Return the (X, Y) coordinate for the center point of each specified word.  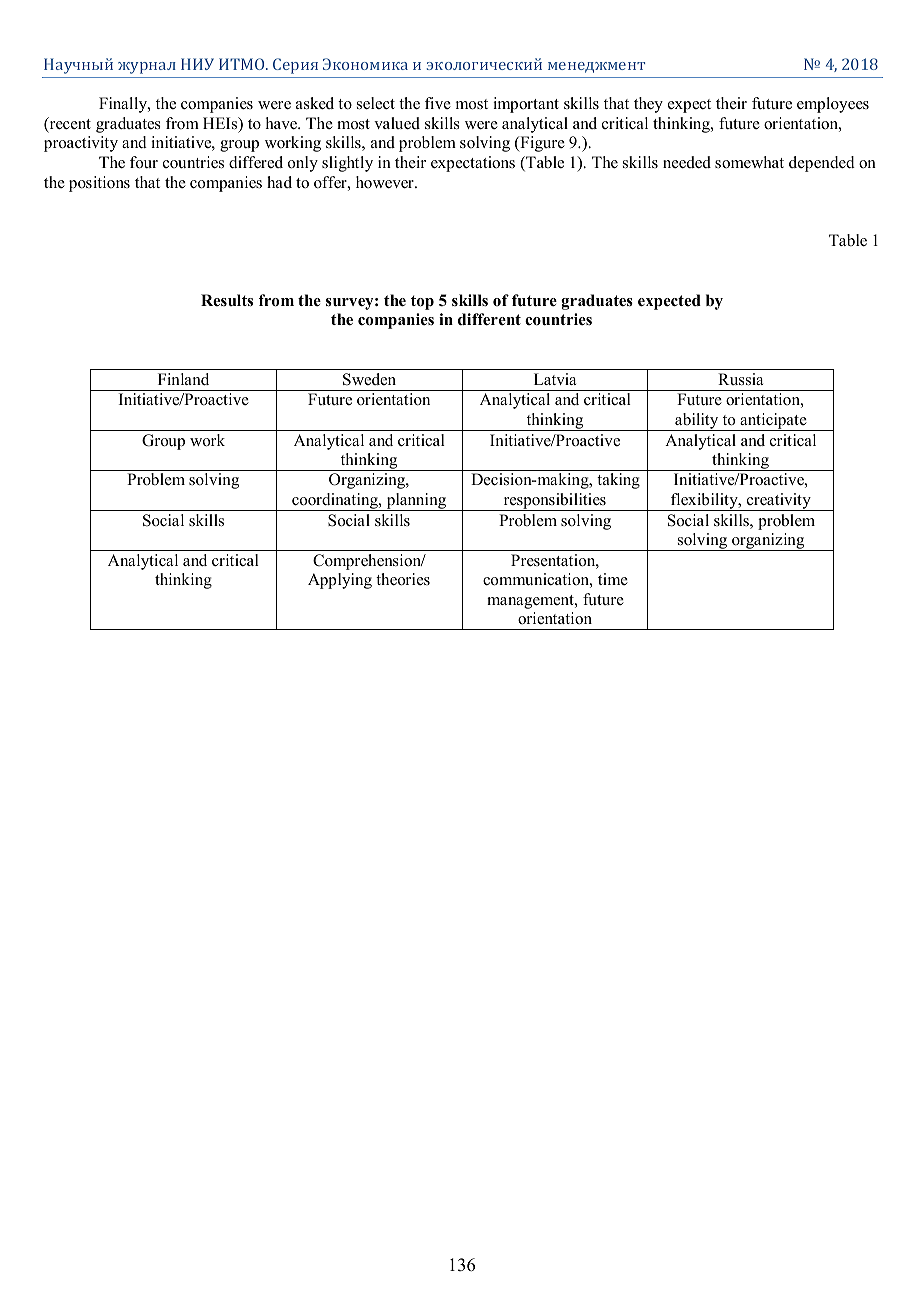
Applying (340, 581)
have (283, 123)
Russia (740, 379)
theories (403, 579)
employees (833, 105)
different (489, 319)
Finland (183, 379)
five (438, 103)
